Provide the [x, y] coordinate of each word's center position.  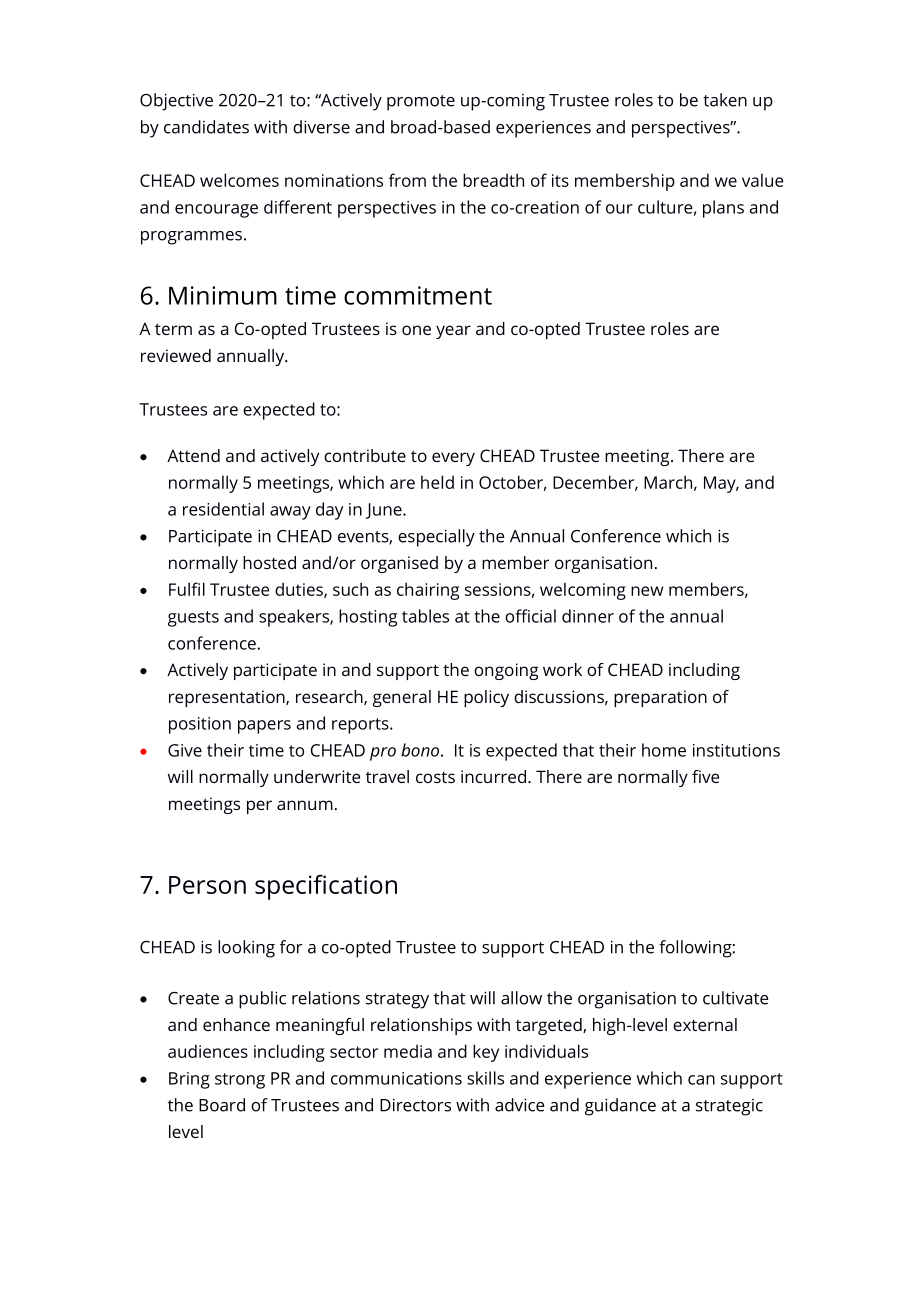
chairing [428, 591]
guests [193, 619]
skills [485, 1078]
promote [421, 103]
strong [240, 1081]
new [647, 591]
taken [725, 100]
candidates [206, 127]
